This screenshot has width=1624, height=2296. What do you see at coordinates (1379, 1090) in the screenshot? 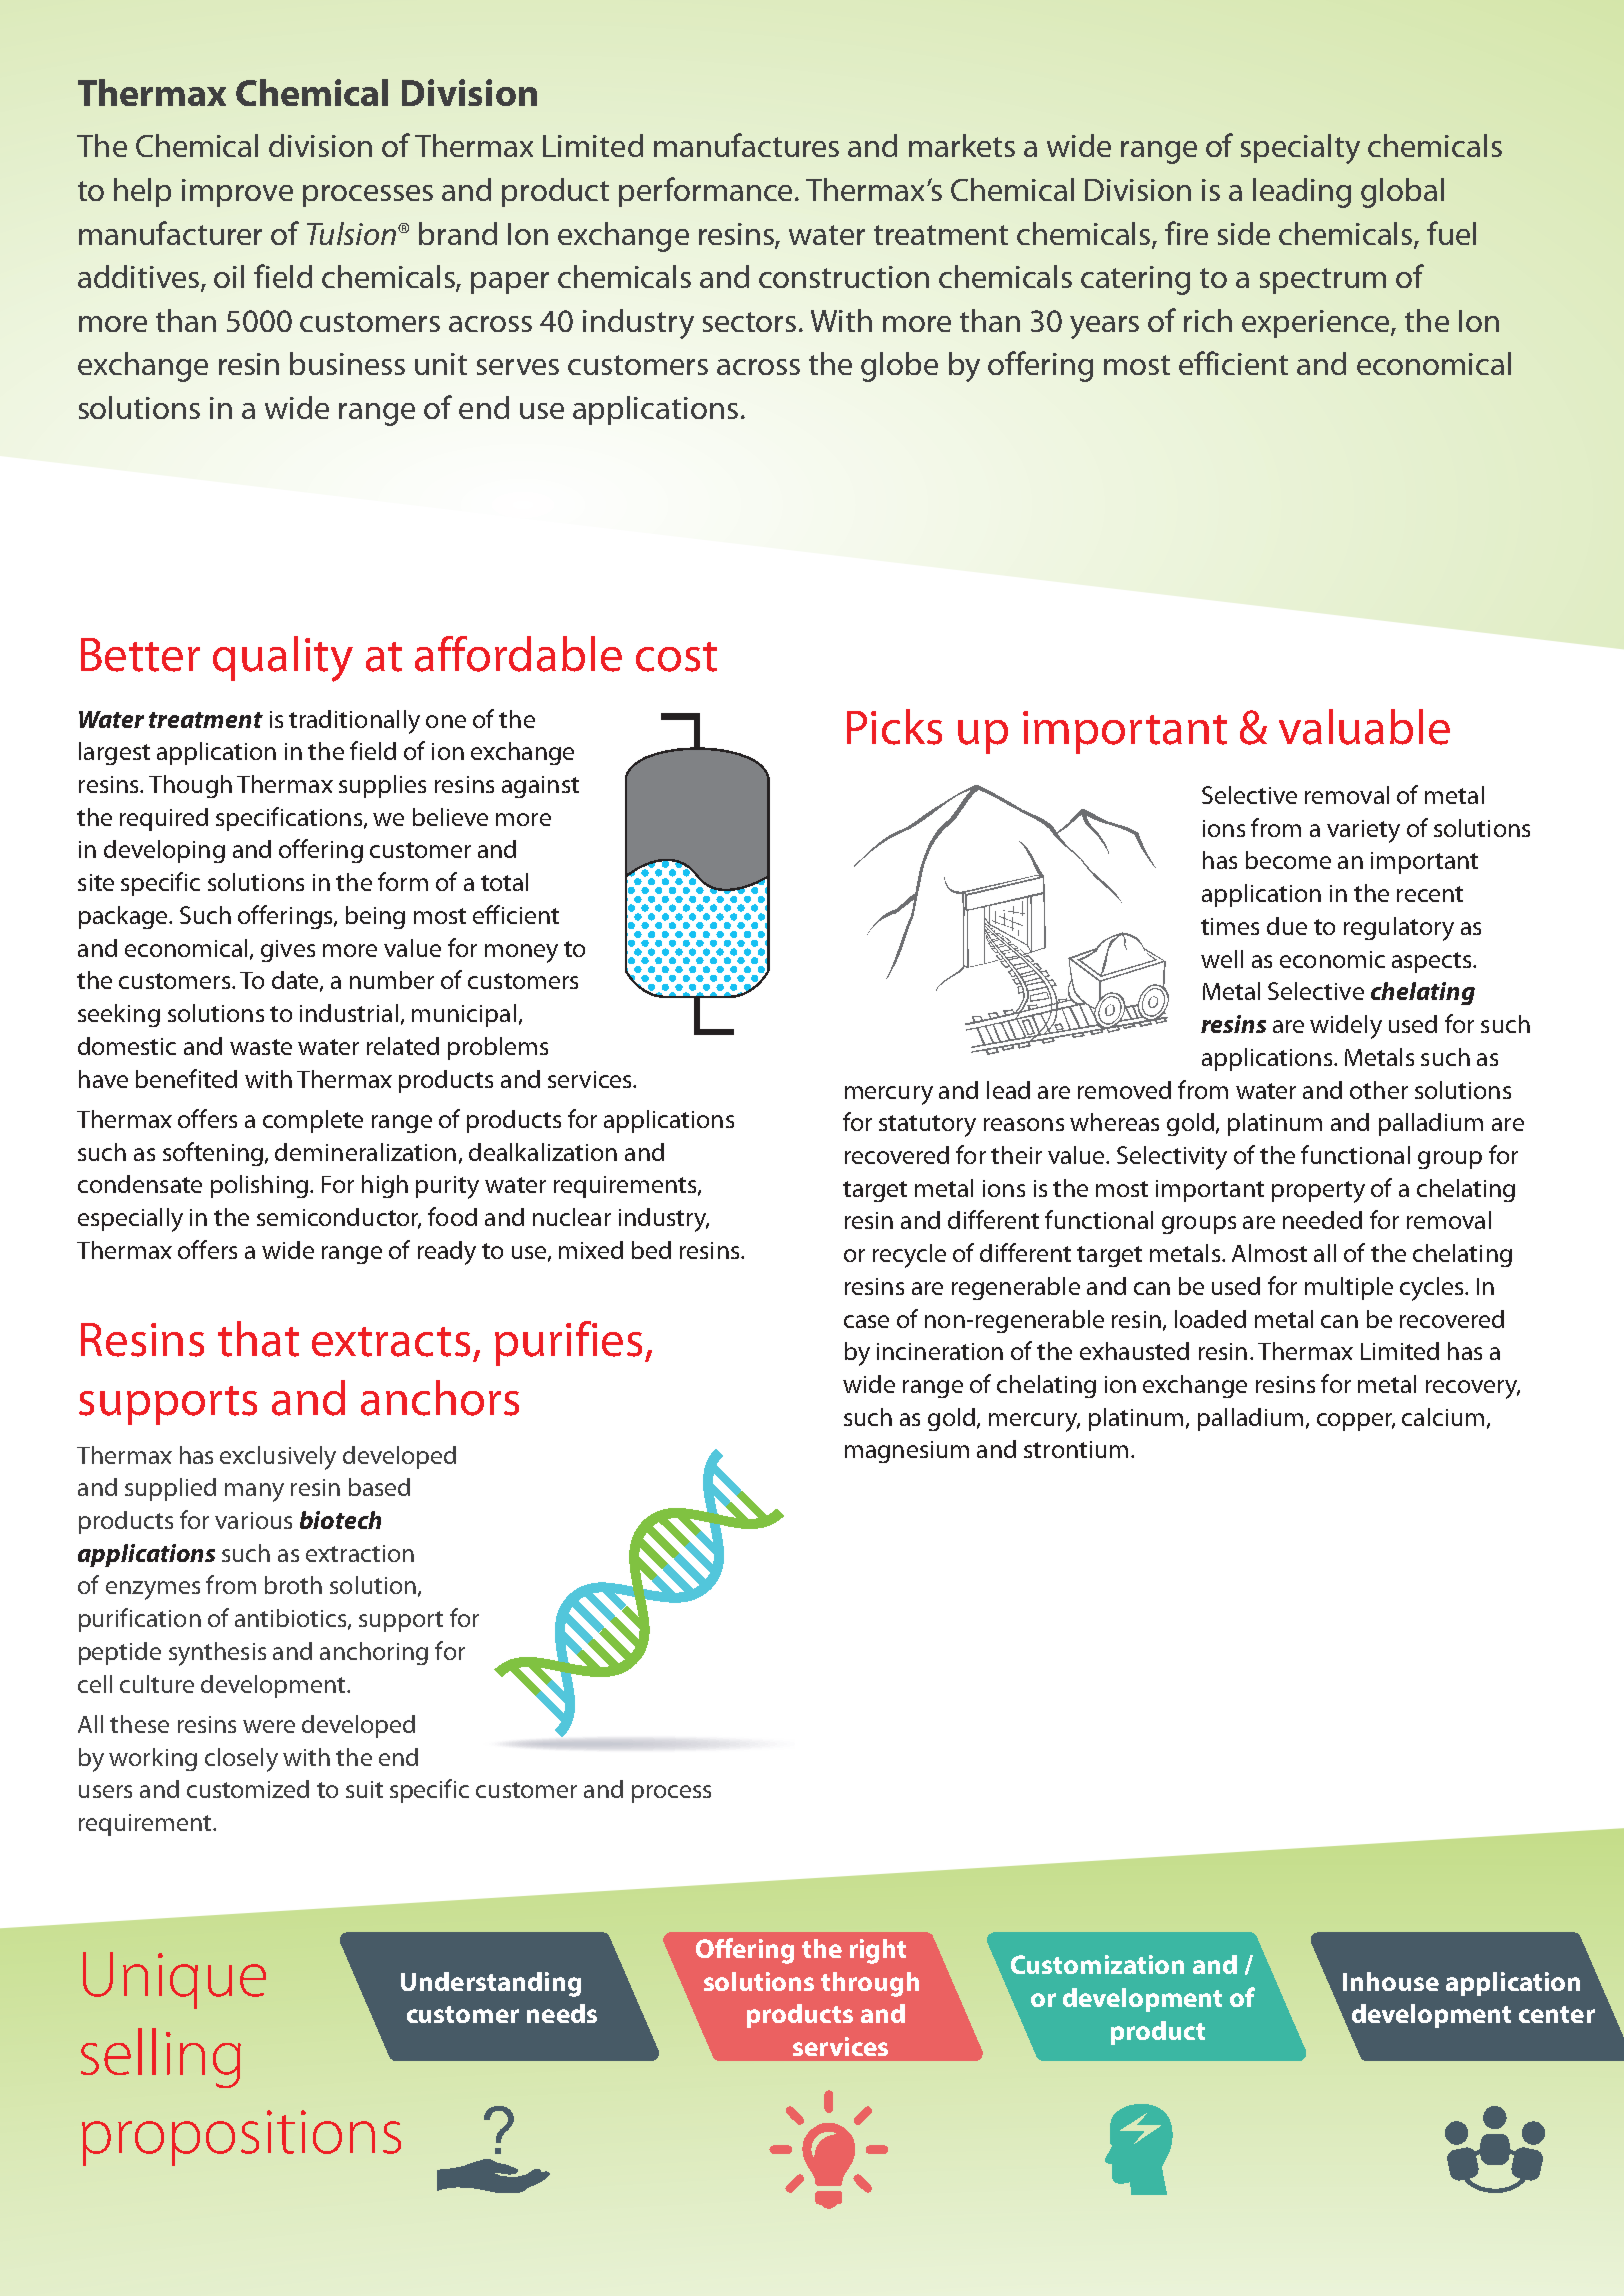
I see `other` at bounding box center [1379, 1090].
